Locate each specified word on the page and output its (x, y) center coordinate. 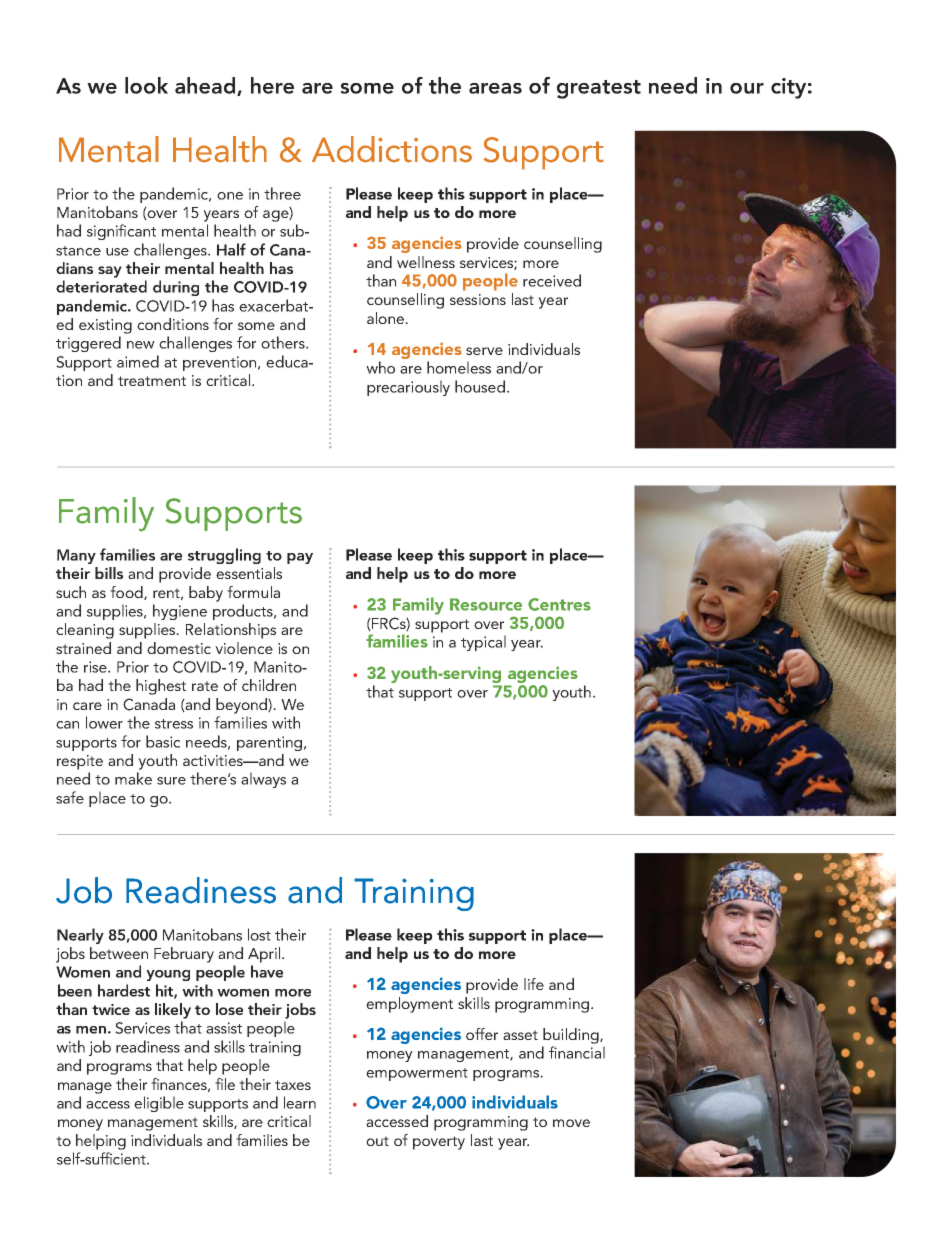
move (571, 1123)
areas (495, 88)
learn (300, 1102)
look (146, 85)
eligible (159, 1104)
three (282, 193)
